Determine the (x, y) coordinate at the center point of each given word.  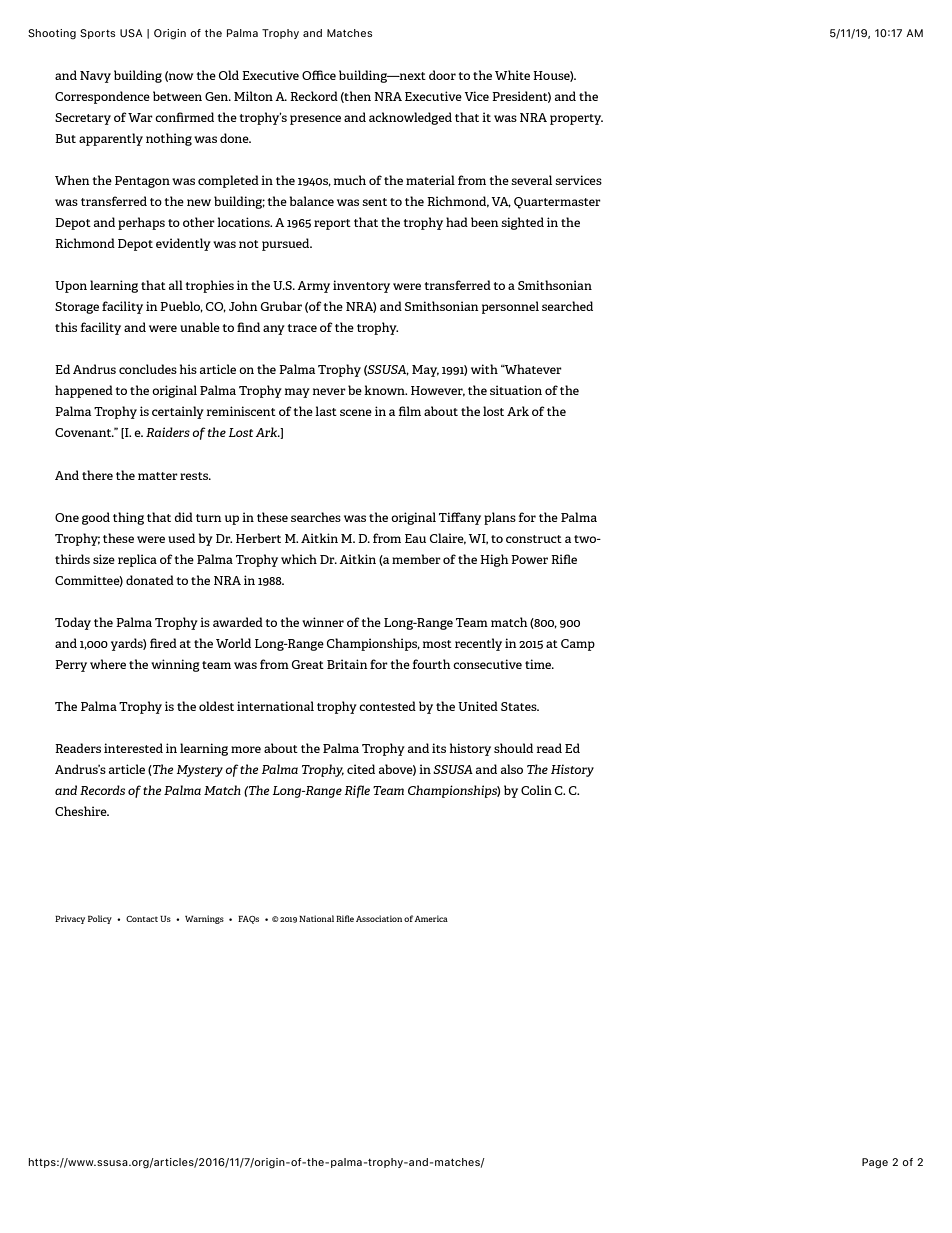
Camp (578, 645)
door (442, 75)
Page (875, 1163)
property (576, 119)
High (494, 560)
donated (150, 580)
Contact (142, 919)
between (177, 96)
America (431, 918)
